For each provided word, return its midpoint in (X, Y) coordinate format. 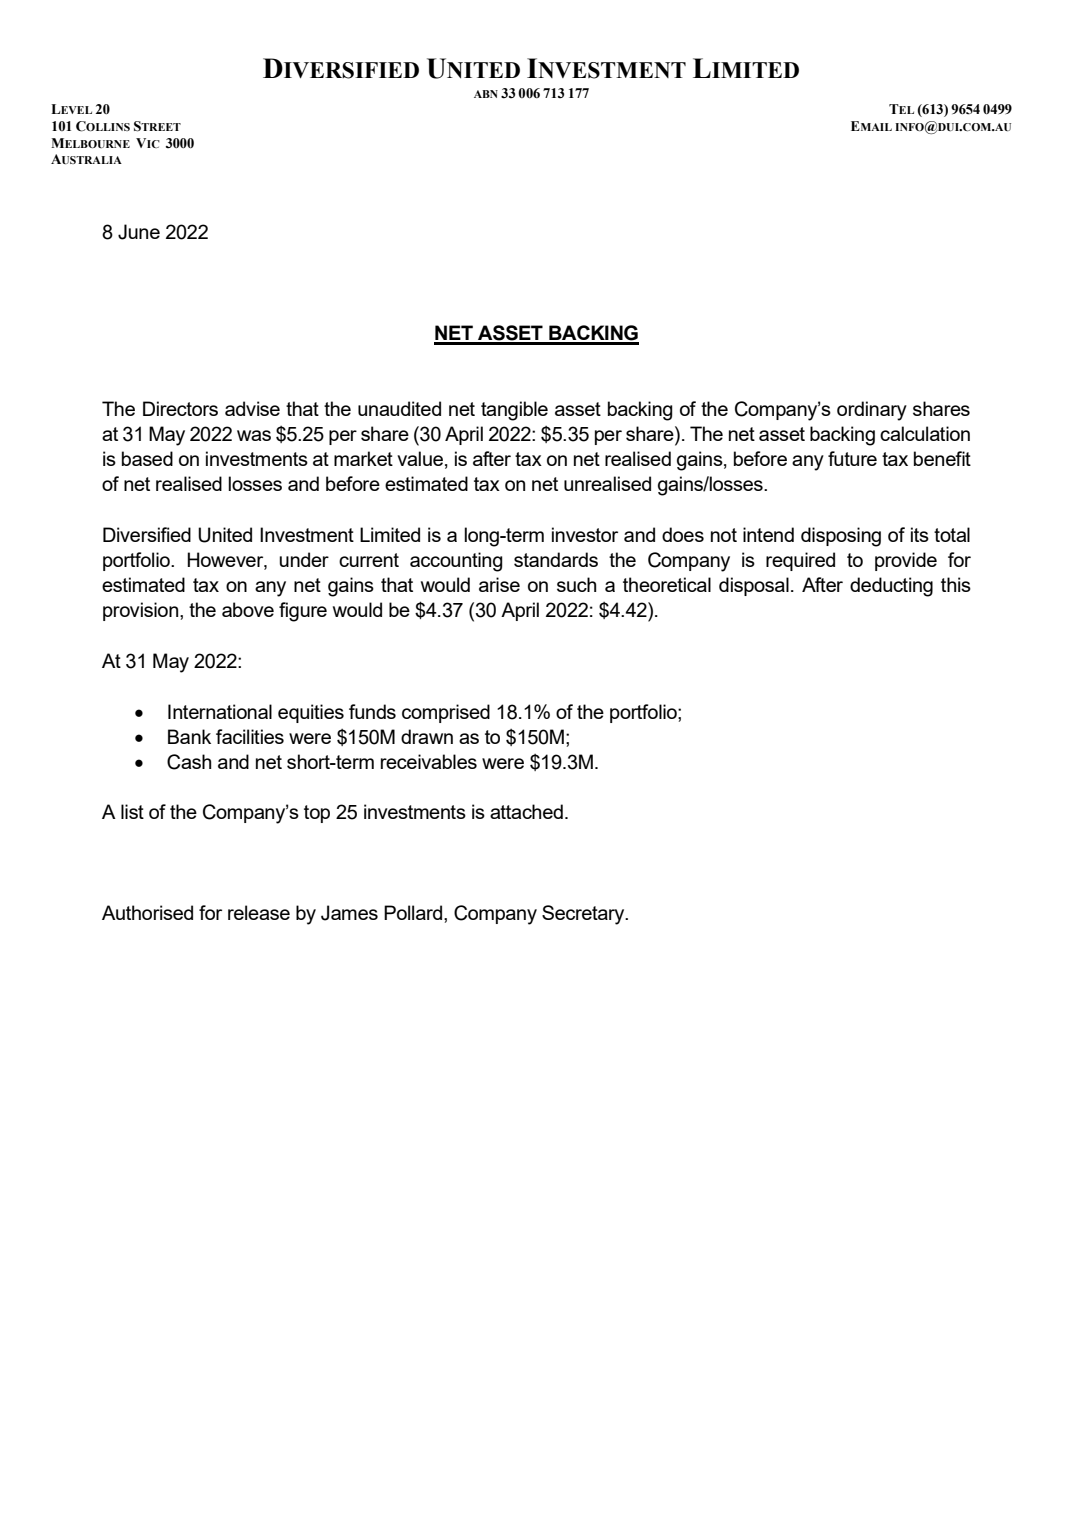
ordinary (872, 411)
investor (585, 534)
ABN (486, 94)
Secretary (584, 915)
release (259, 912)
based (147, 458)
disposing (841, 537)
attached (526, 811)
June (139, 232)
